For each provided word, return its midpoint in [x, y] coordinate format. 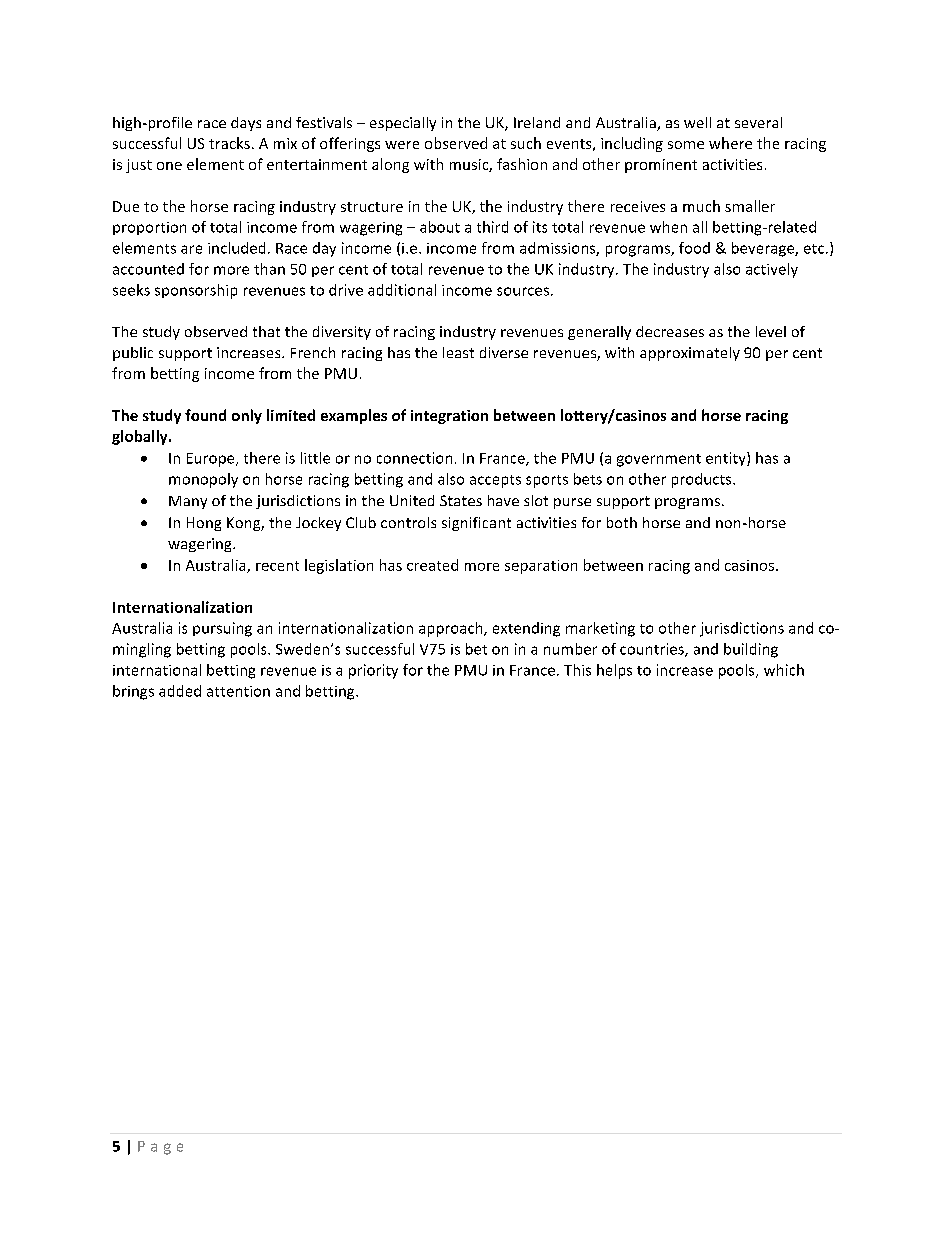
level [771, 331]
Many [188, 502]
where [730, 143]
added [180, 691]
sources [523, 291]
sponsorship [196, 291]
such [526, 143]
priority [373, 671]
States [461, 500]
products [703, 480]
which [784, 670]
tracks [229, 143]
